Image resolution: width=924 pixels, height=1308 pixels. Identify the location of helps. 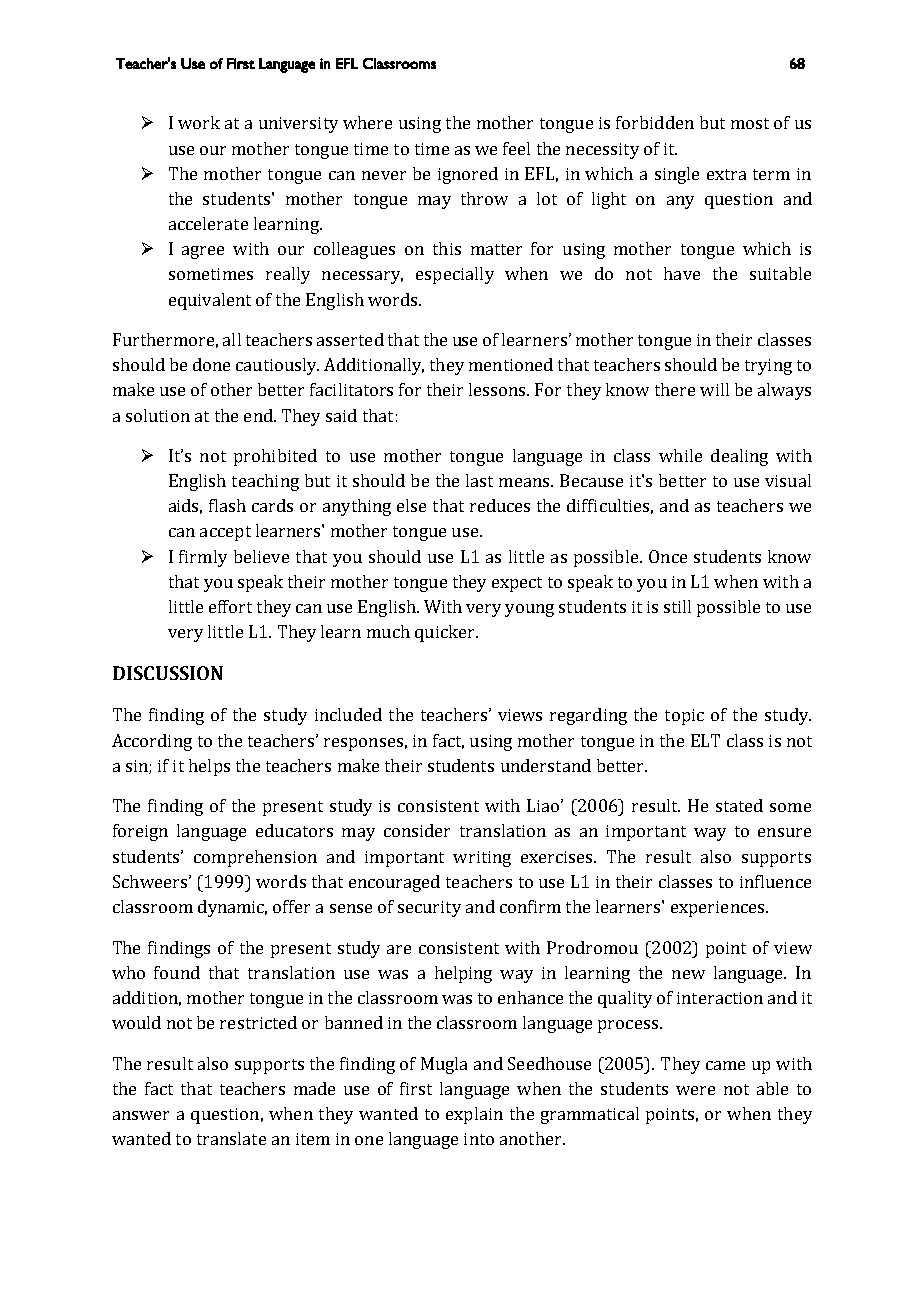
(209, 767).
